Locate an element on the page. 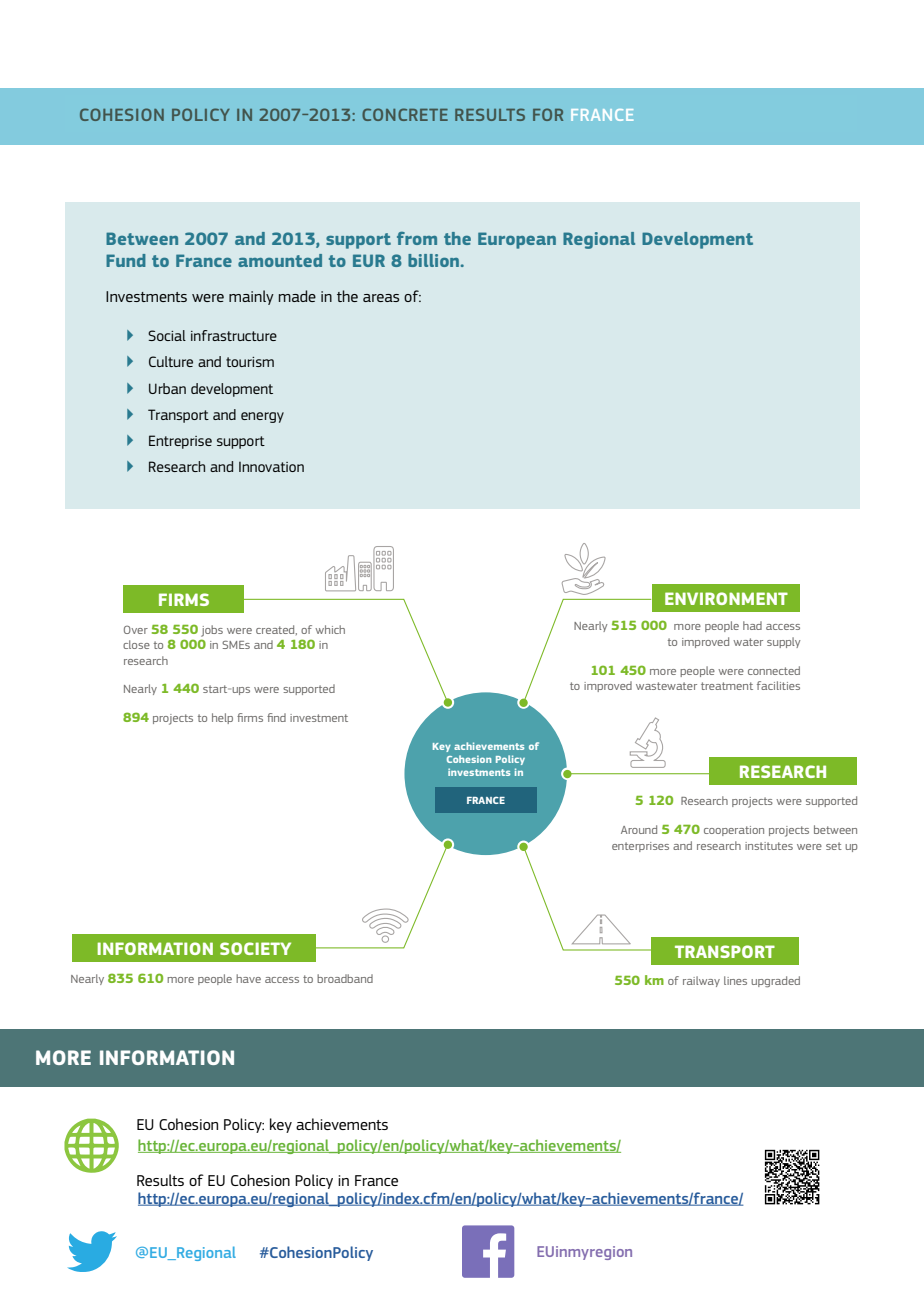  made is located at coordinates (297, 296).
